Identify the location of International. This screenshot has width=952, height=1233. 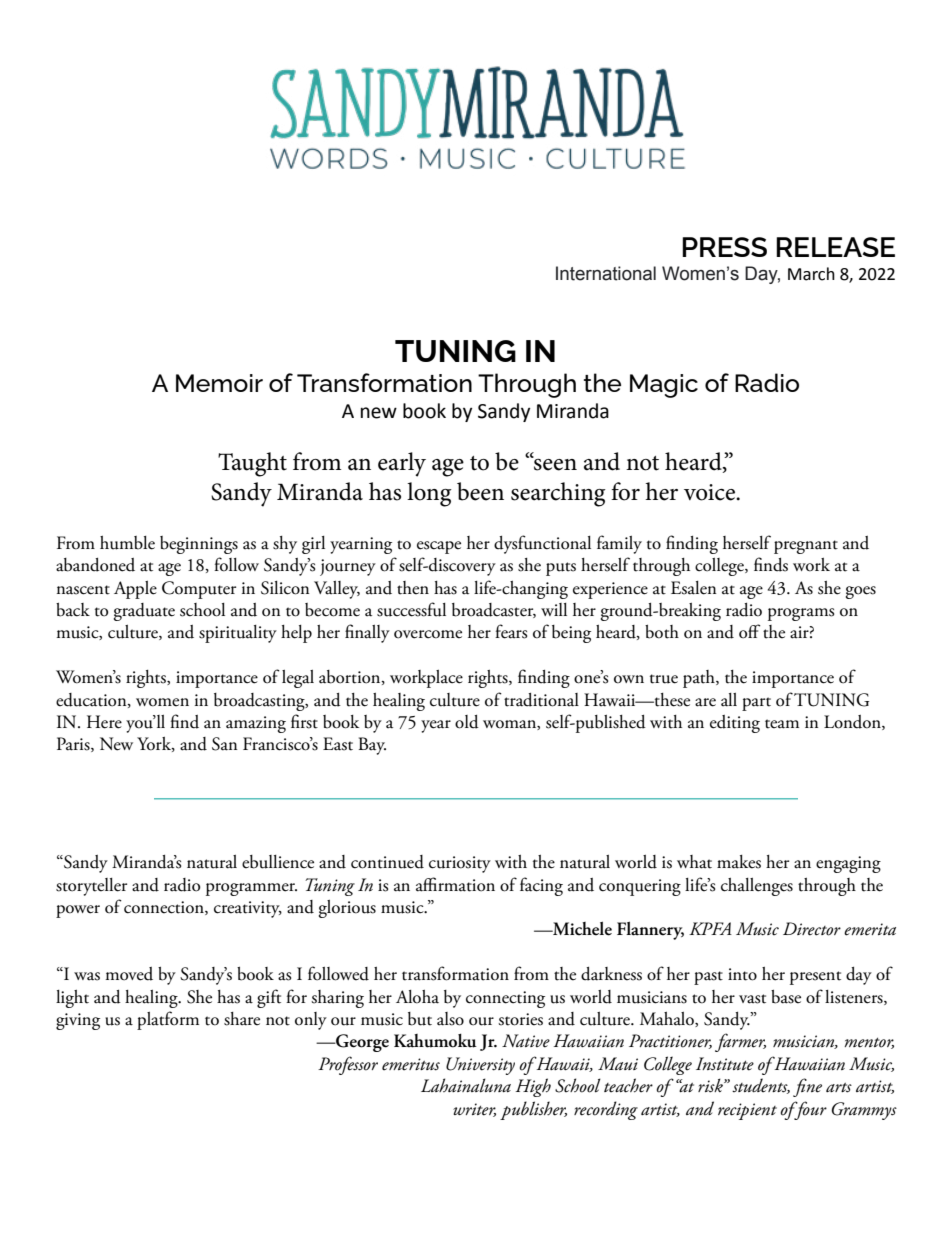
(606, 273).
